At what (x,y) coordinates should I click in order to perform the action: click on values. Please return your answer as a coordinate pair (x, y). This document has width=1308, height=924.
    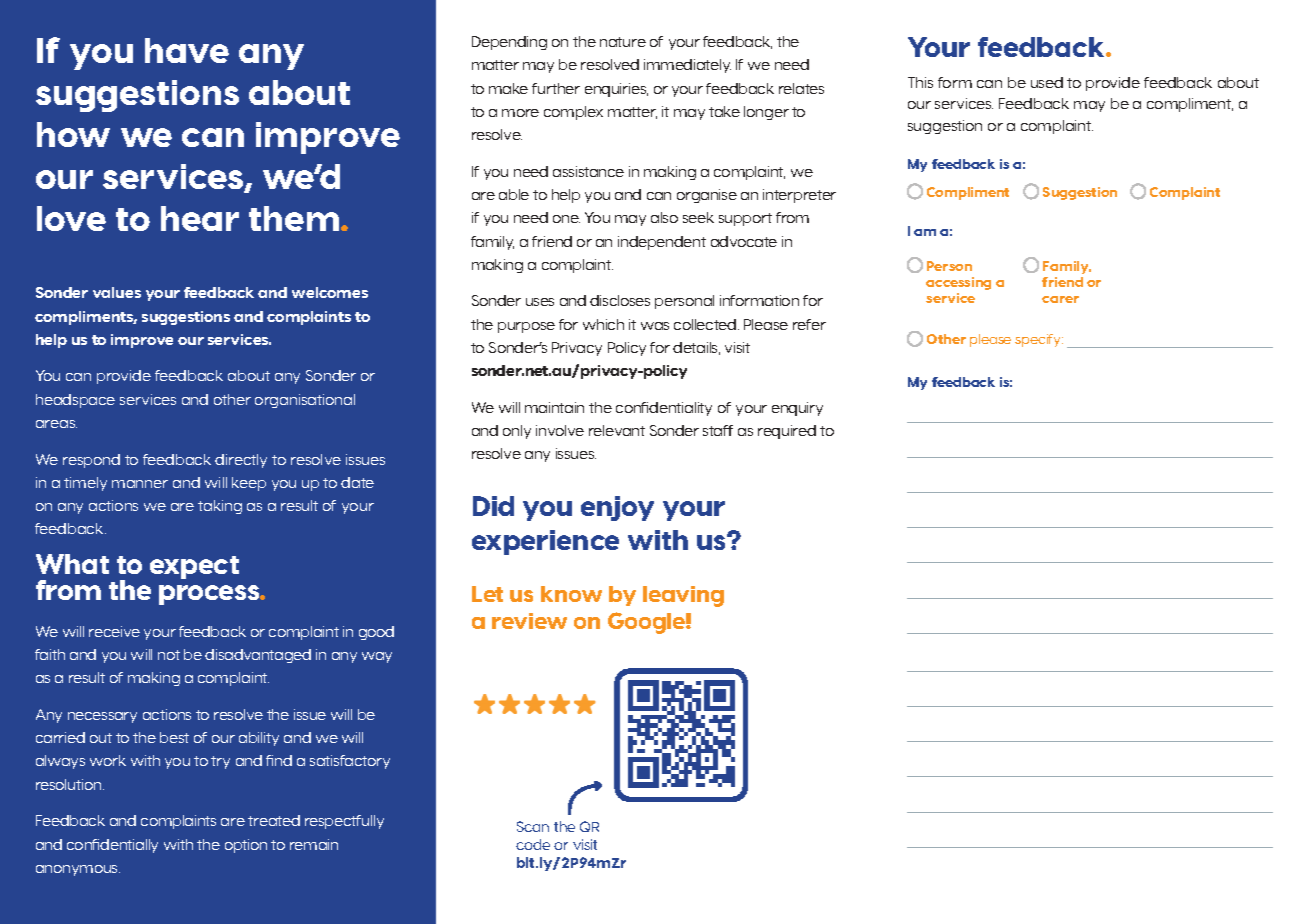
    Looking at the image, I should click on (117, 292).
